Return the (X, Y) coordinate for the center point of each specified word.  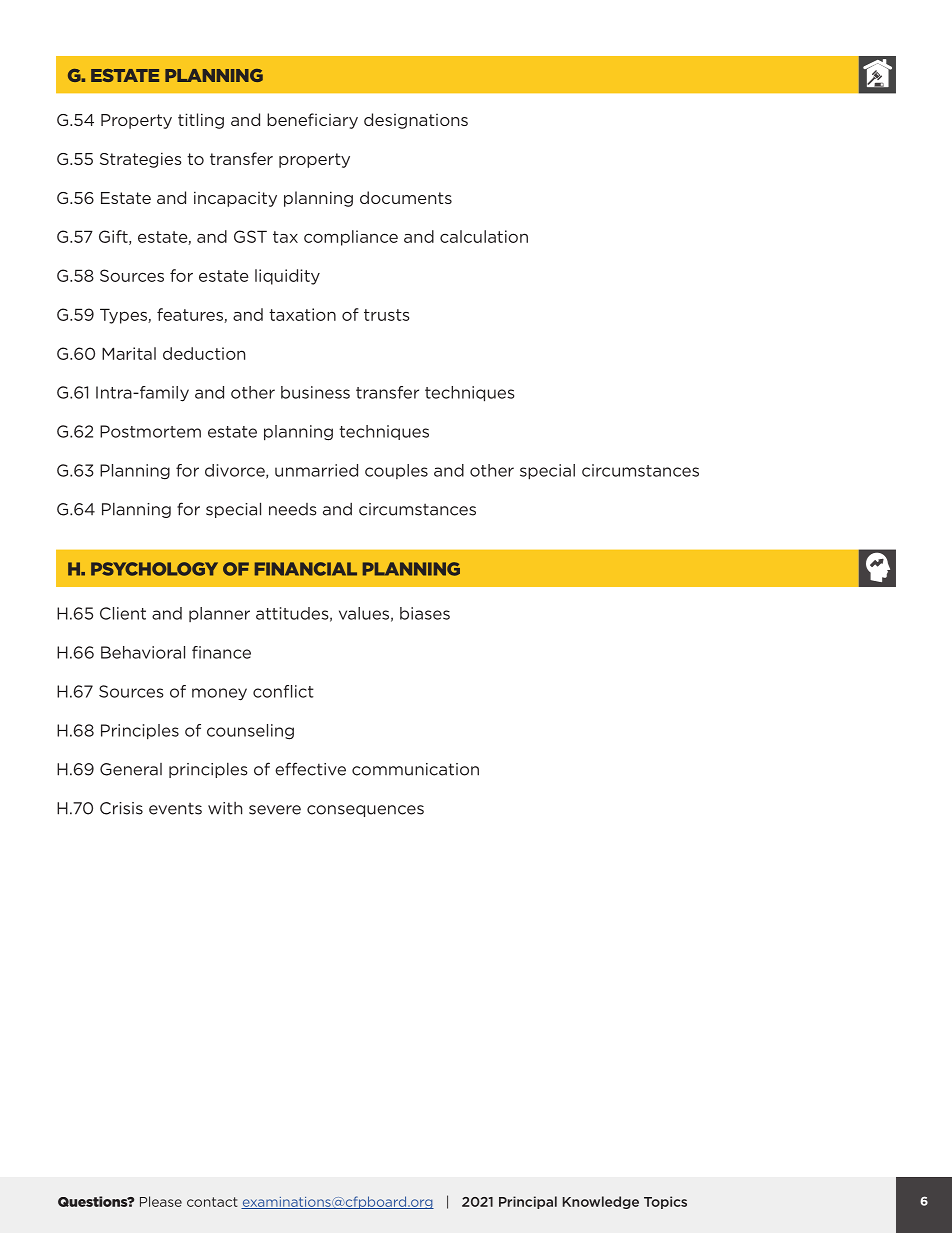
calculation (484, 236)
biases (425, 613)
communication (415, 769)
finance (221, 652)
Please (161, 1201)
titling (201, 121)
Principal (528, 1202)
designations (416, 121)
